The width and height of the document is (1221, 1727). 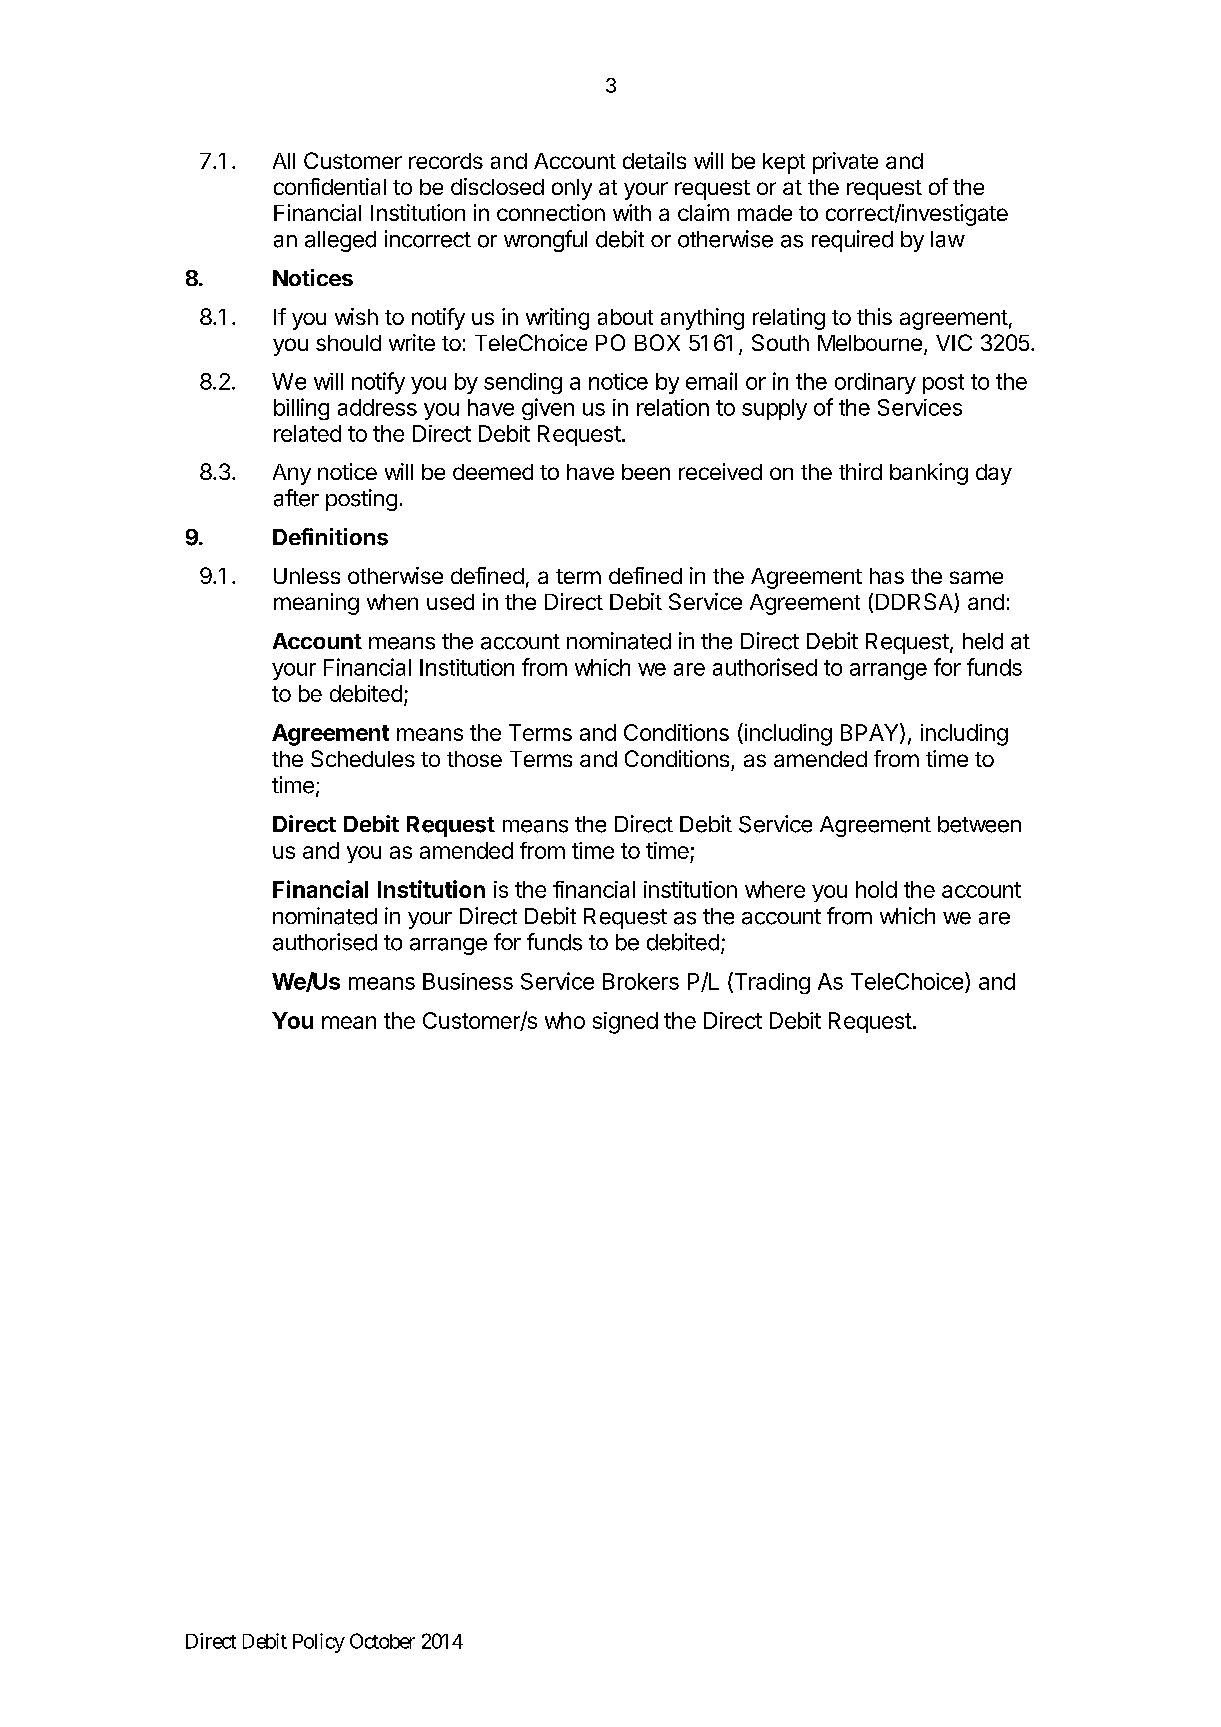 What do you see at coordinates (948, 239) in the document?
I see `law` at bounding box center [948, 239].
